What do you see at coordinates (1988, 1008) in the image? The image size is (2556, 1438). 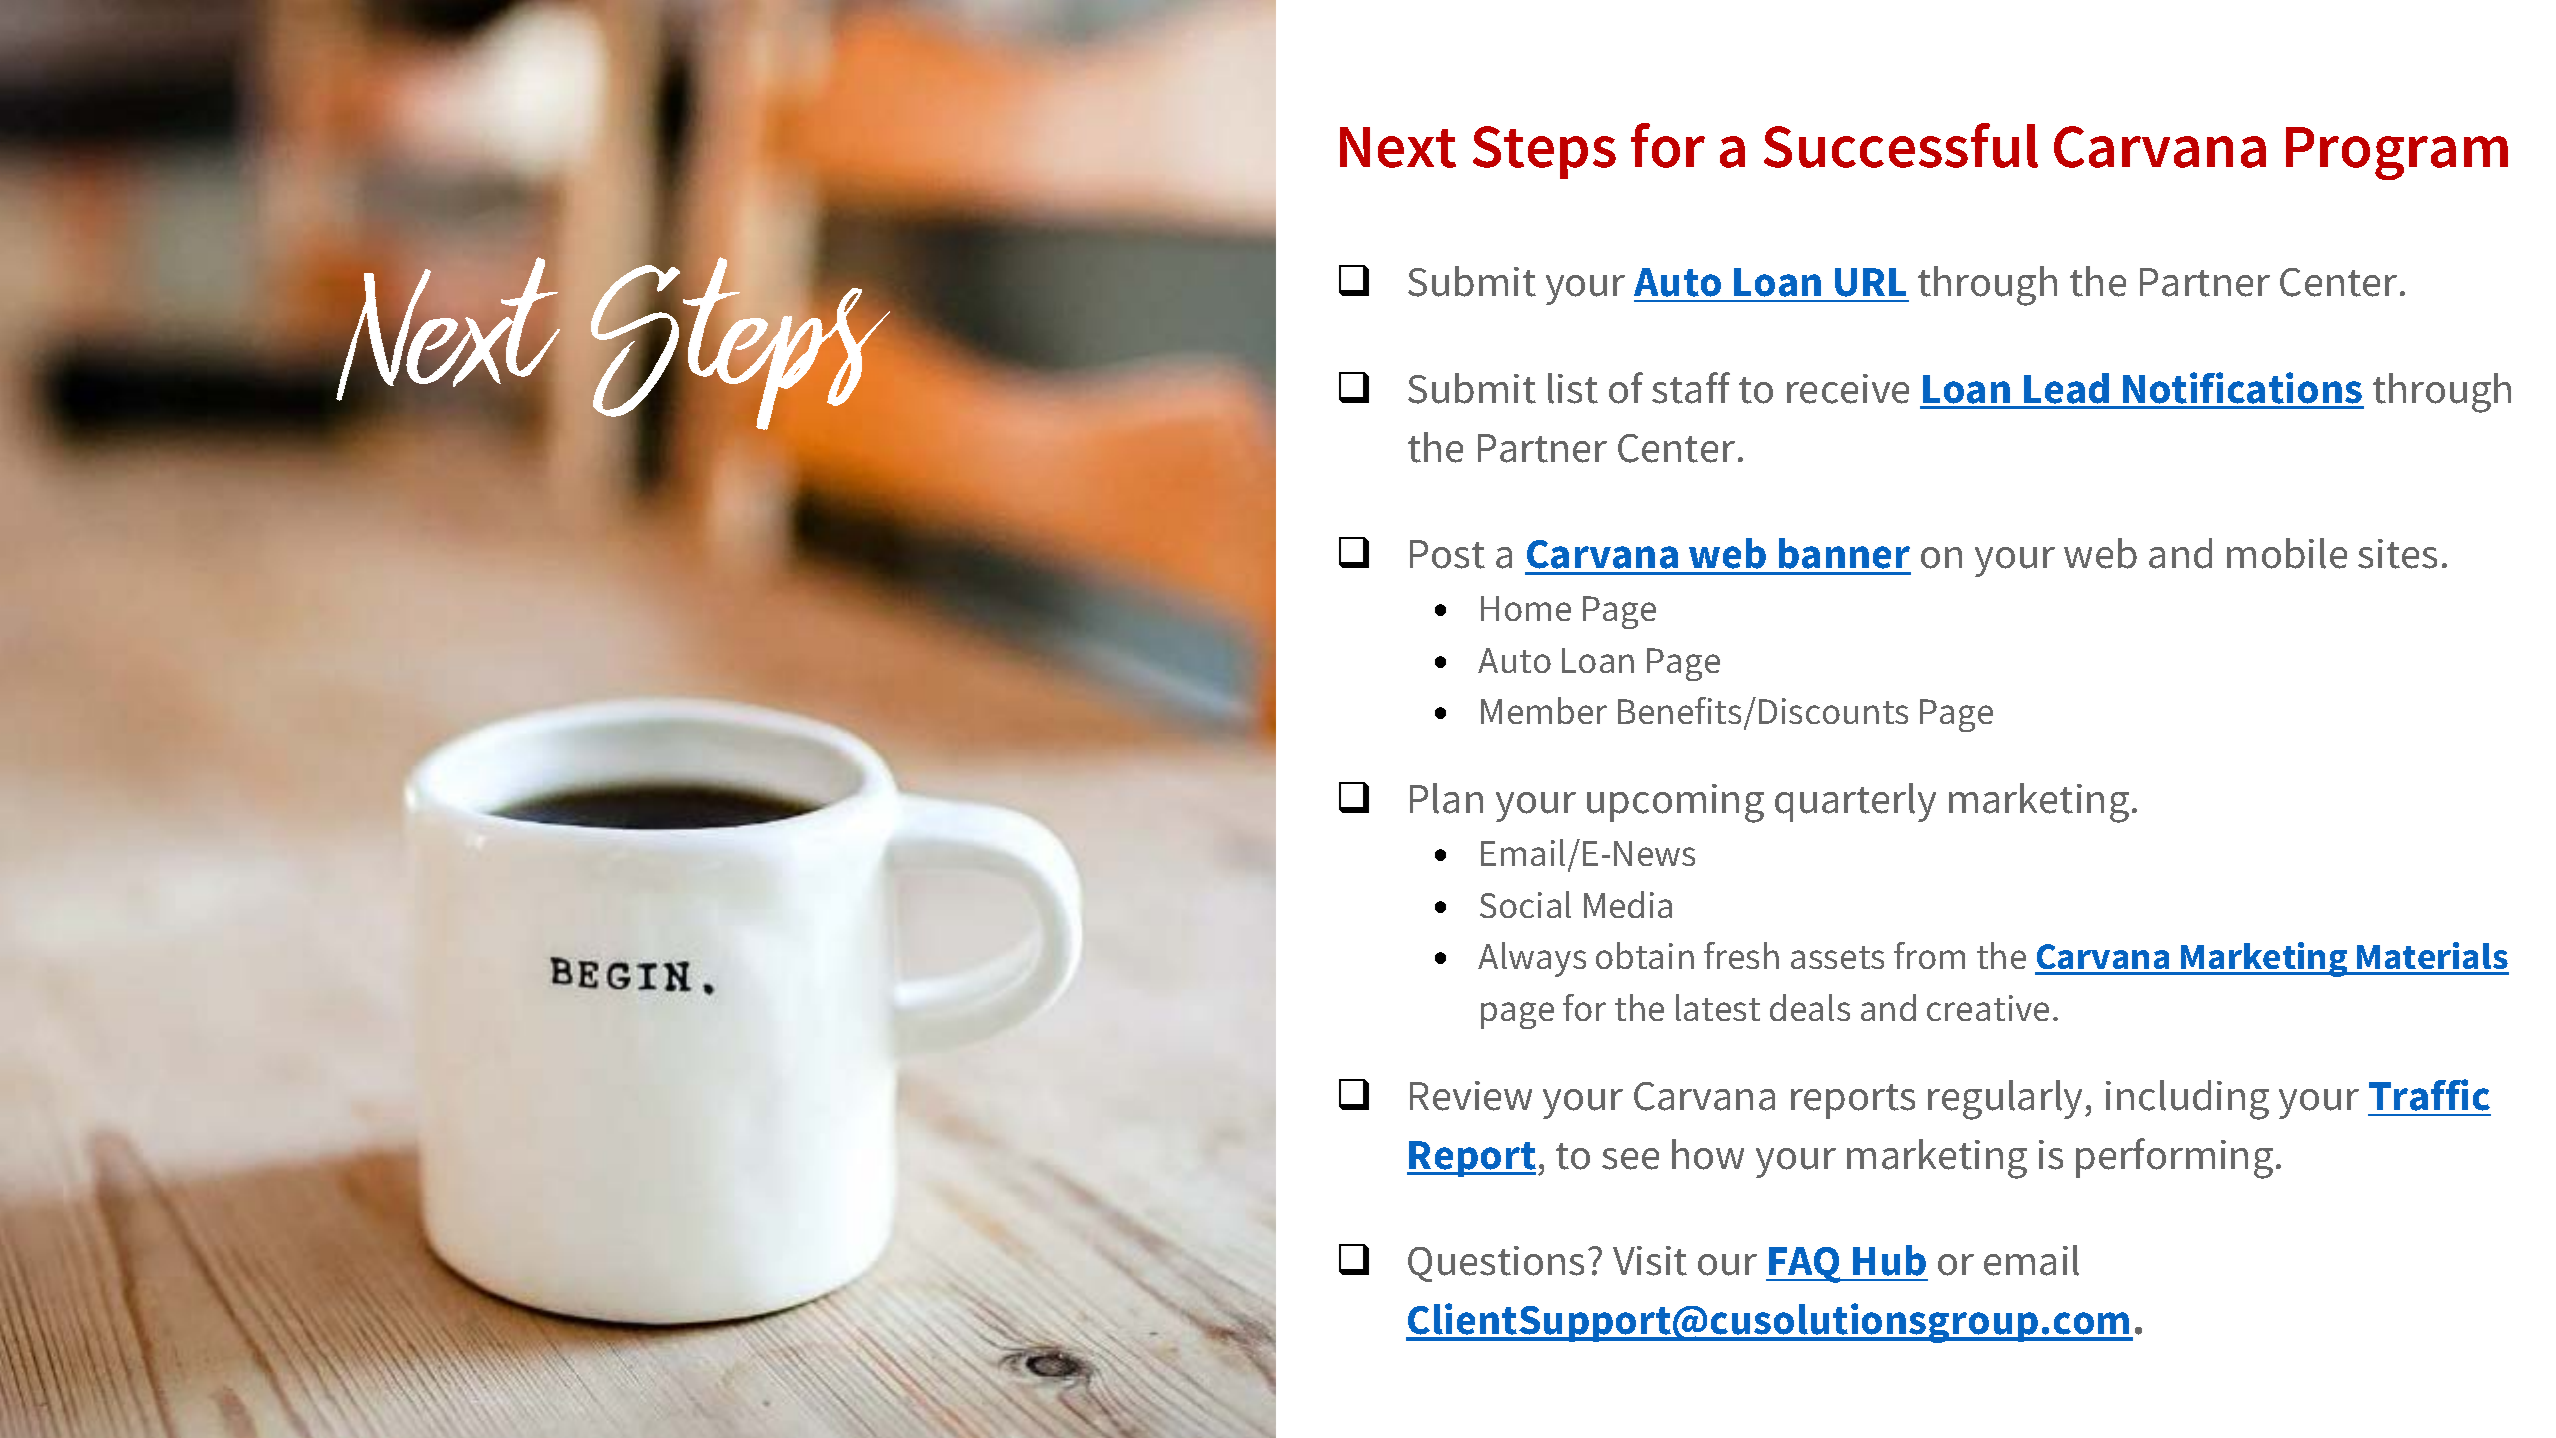 I see `creative` at bounding box center [1988, 1008].
